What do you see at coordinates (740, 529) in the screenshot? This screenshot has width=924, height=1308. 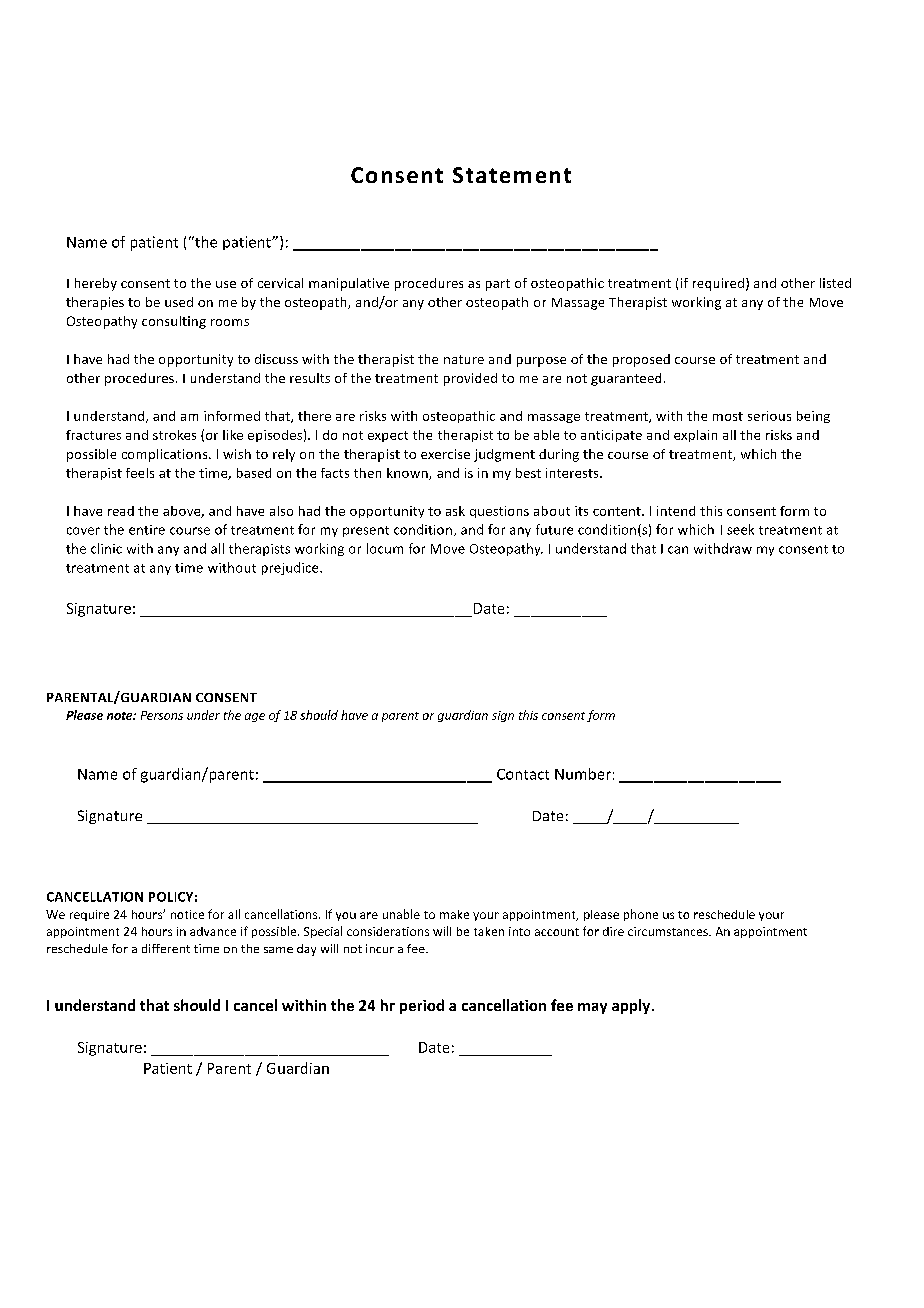 I see `seek` at bounding box center [740, 529].
